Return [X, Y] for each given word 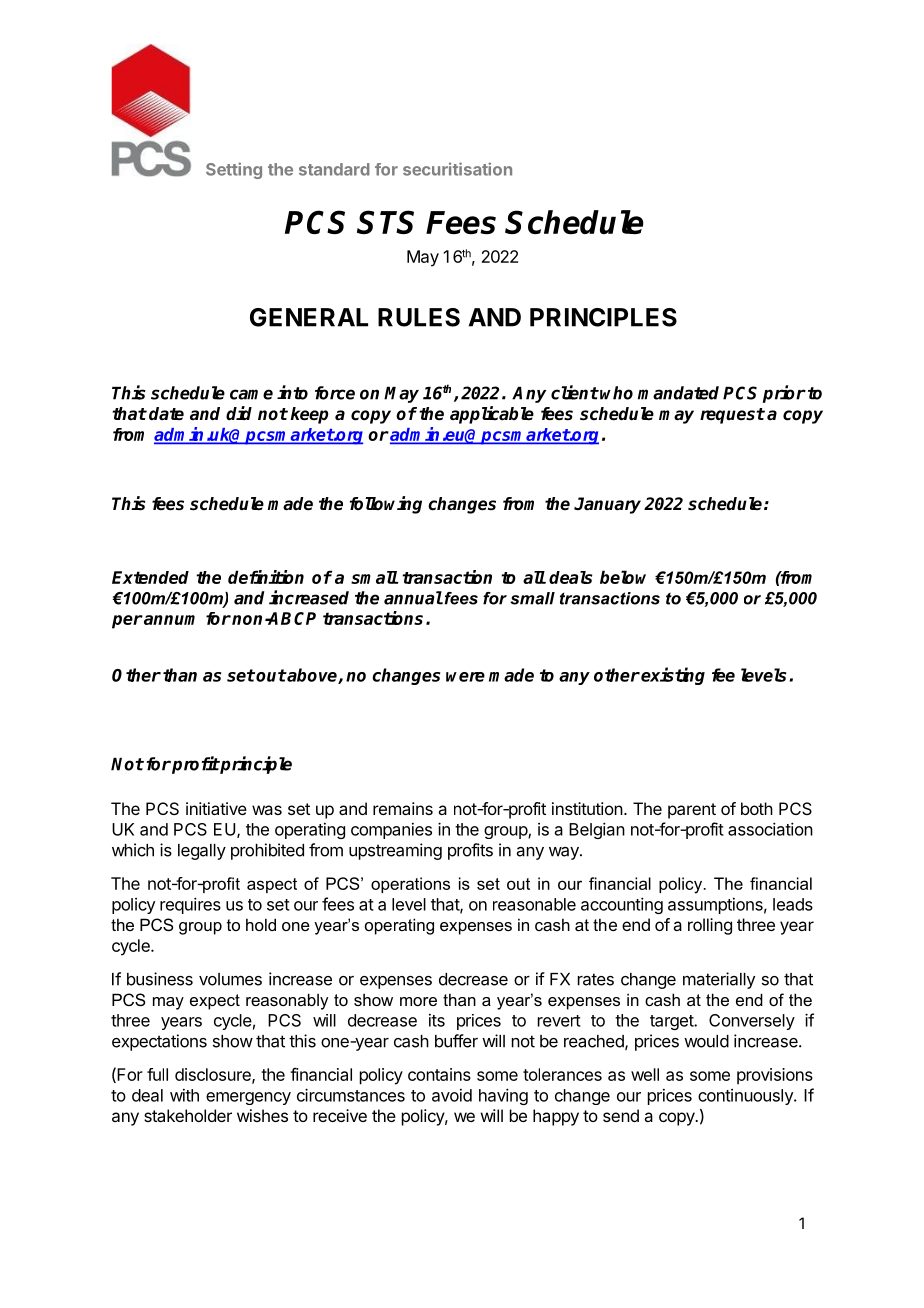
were [465, 677]
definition [266, 577]
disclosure [214, 1075]
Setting [234, 170]
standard [334, 169]
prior [784, 394]
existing [672, 676]
